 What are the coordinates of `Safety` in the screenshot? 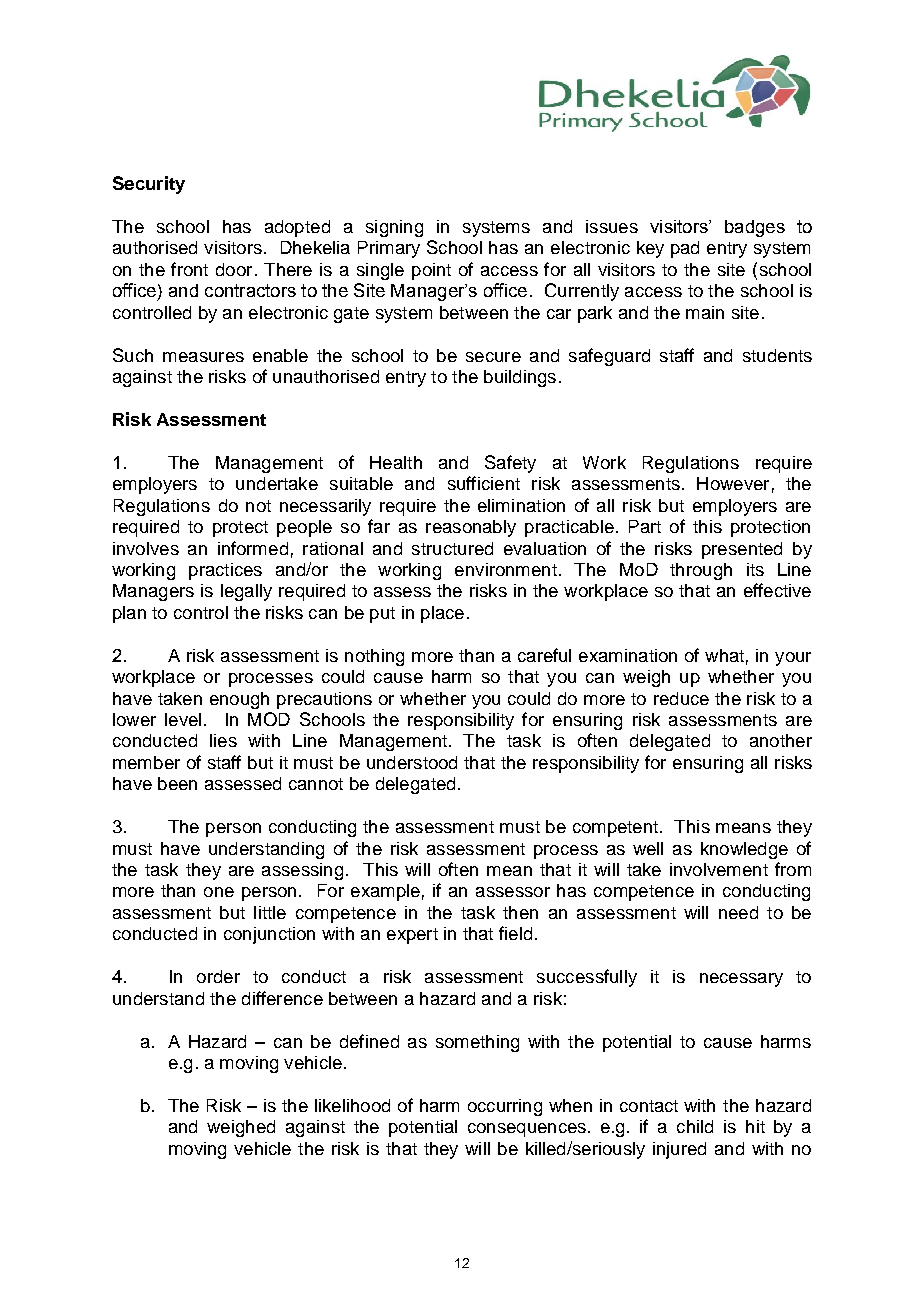 It's located at (510, 464).
